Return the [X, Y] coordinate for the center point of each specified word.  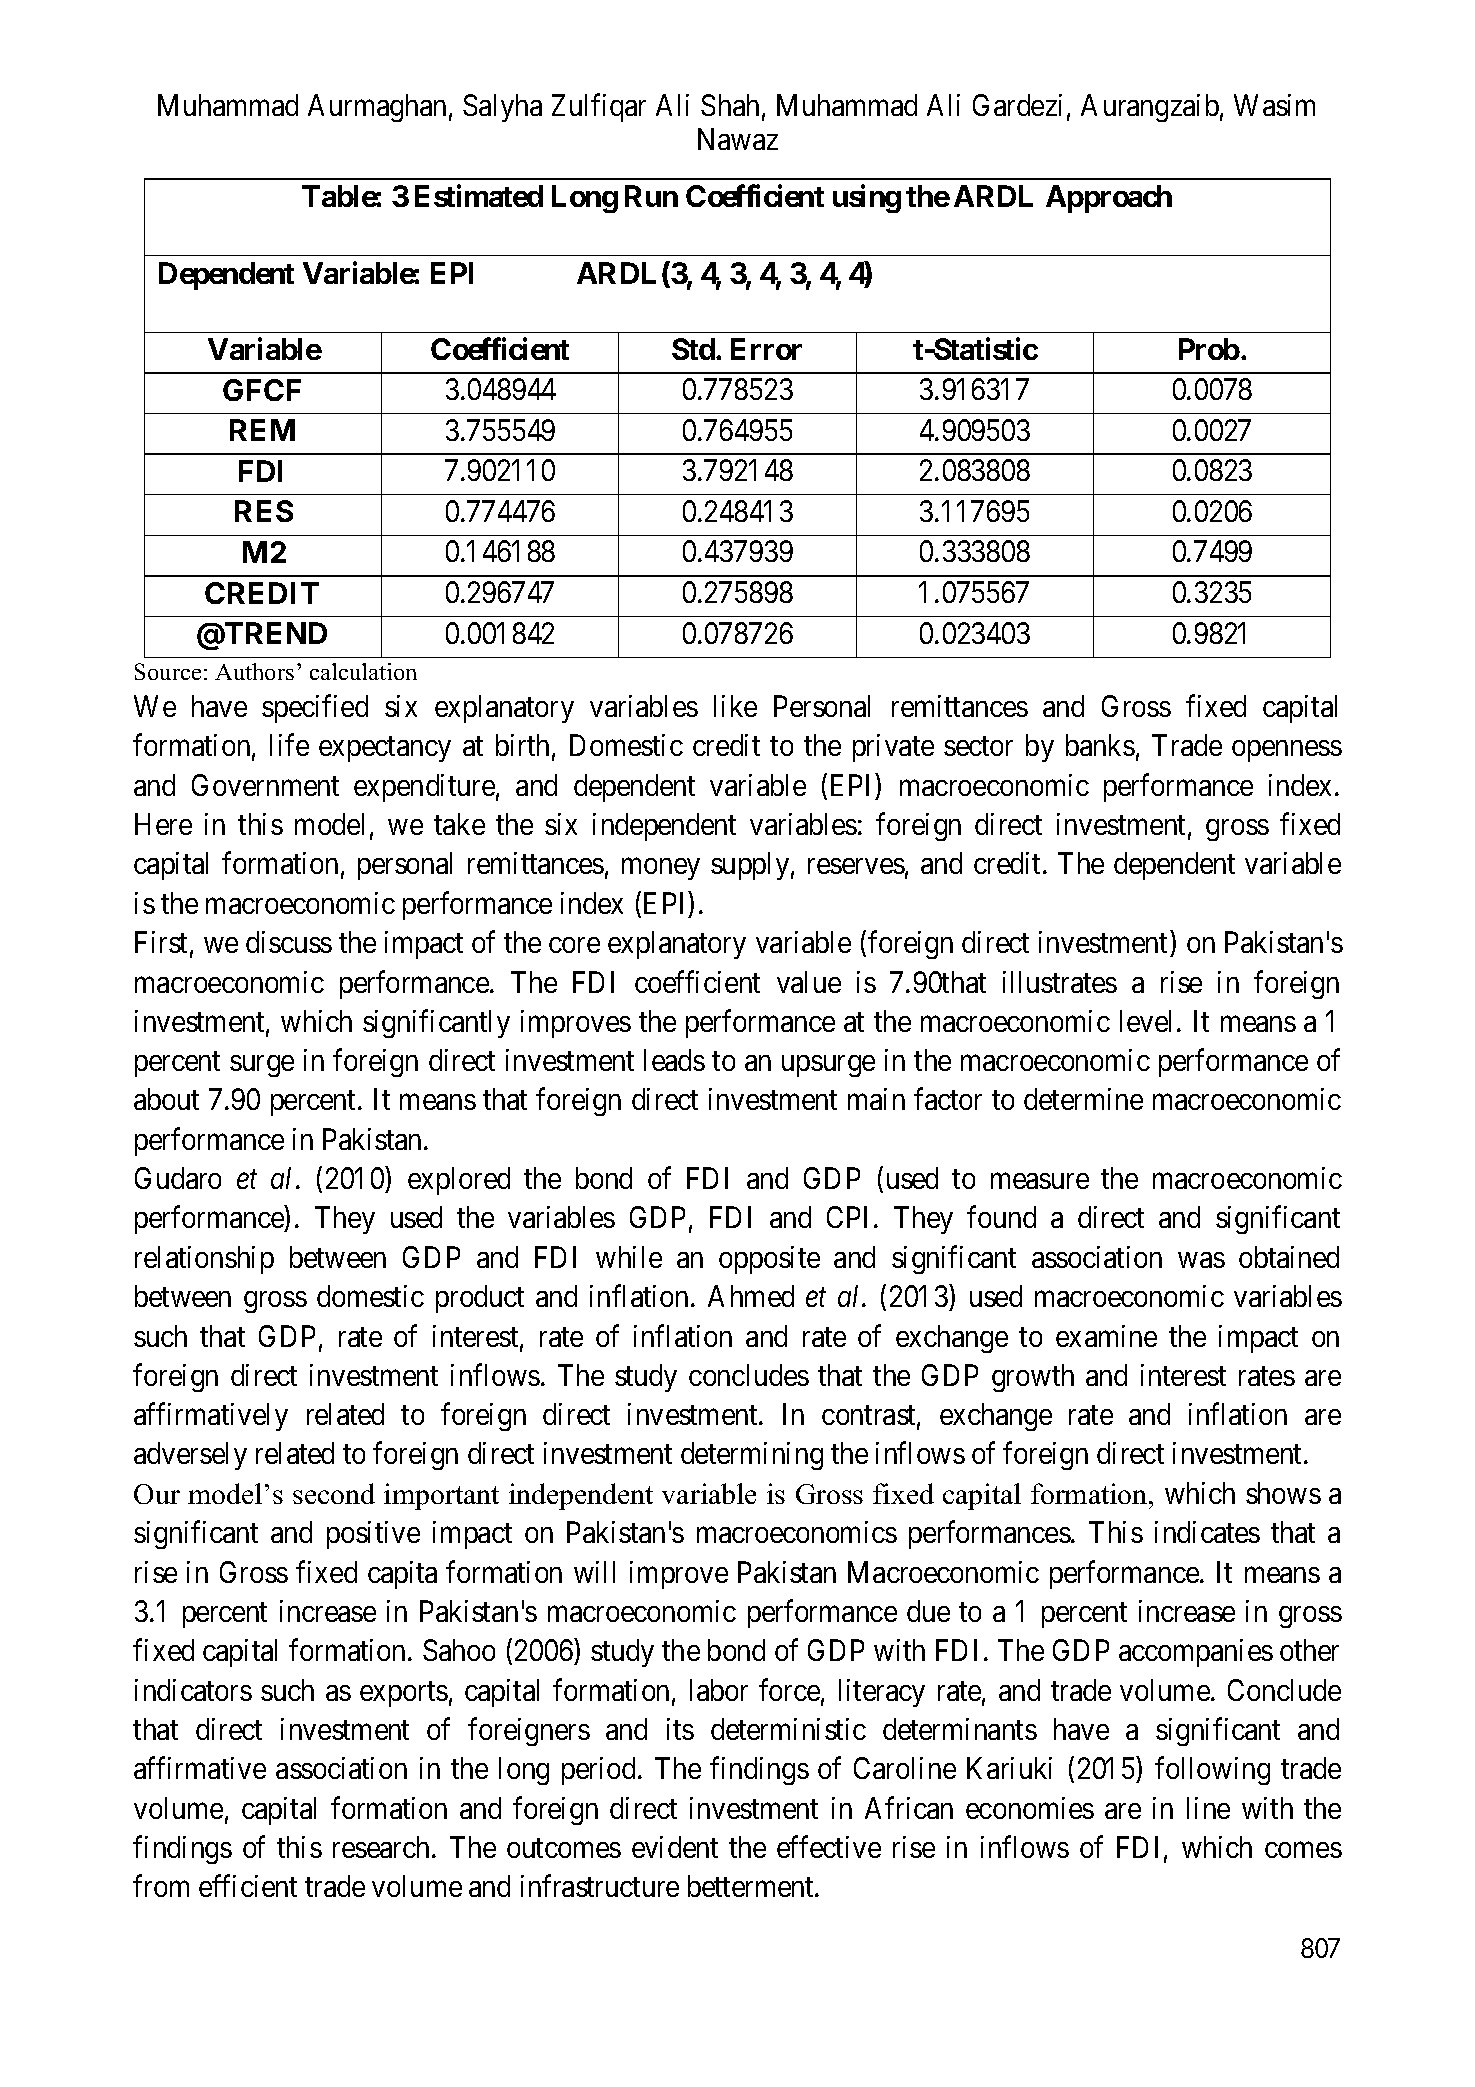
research [383, 1847]
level [1145, 1021]
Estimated [479, 195]
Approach [1109, 199]
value [809, 982]
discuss [289, 942]
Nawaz [738, 139]
